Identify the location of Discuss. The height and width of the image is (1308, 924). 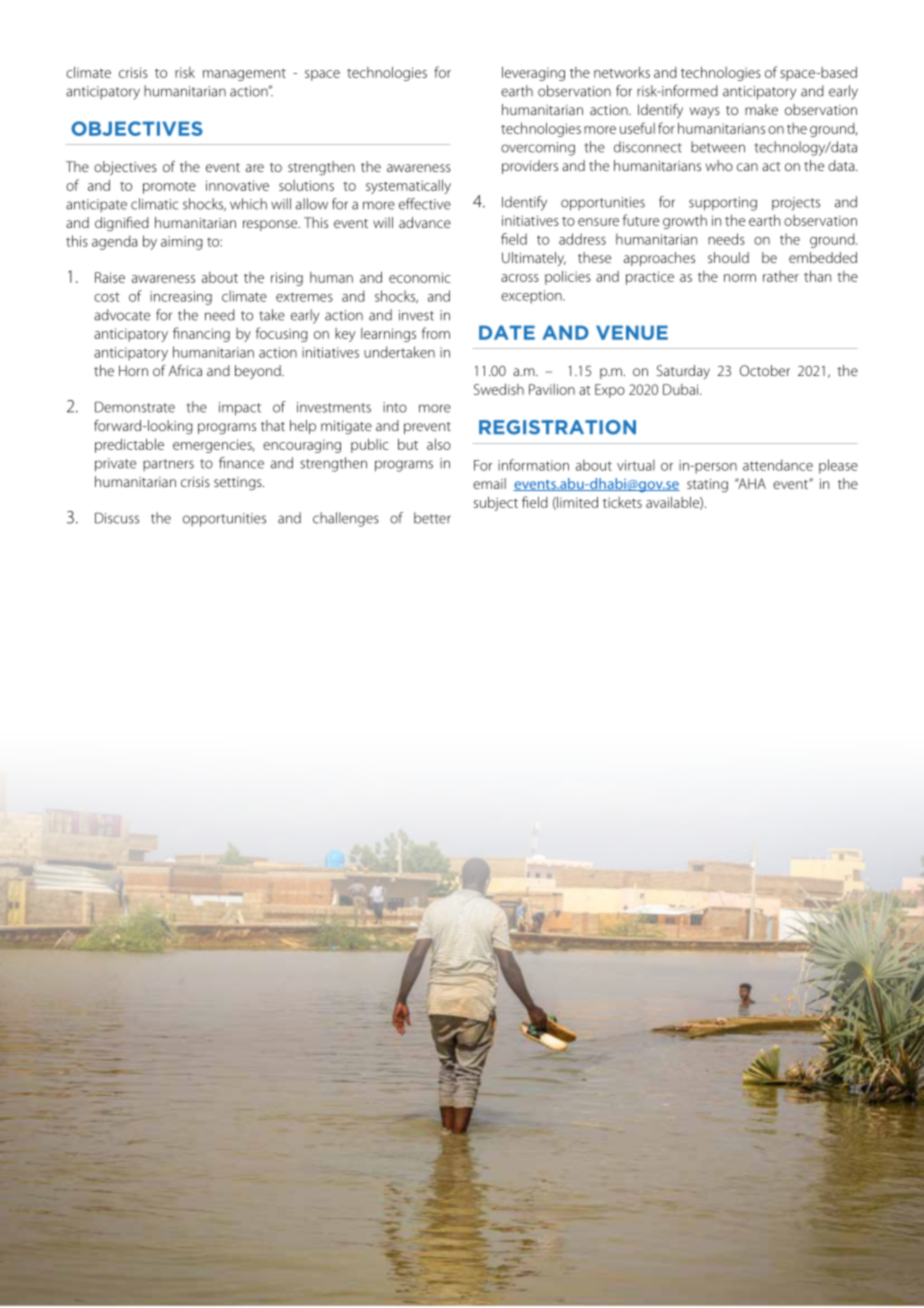
(117, 518).
